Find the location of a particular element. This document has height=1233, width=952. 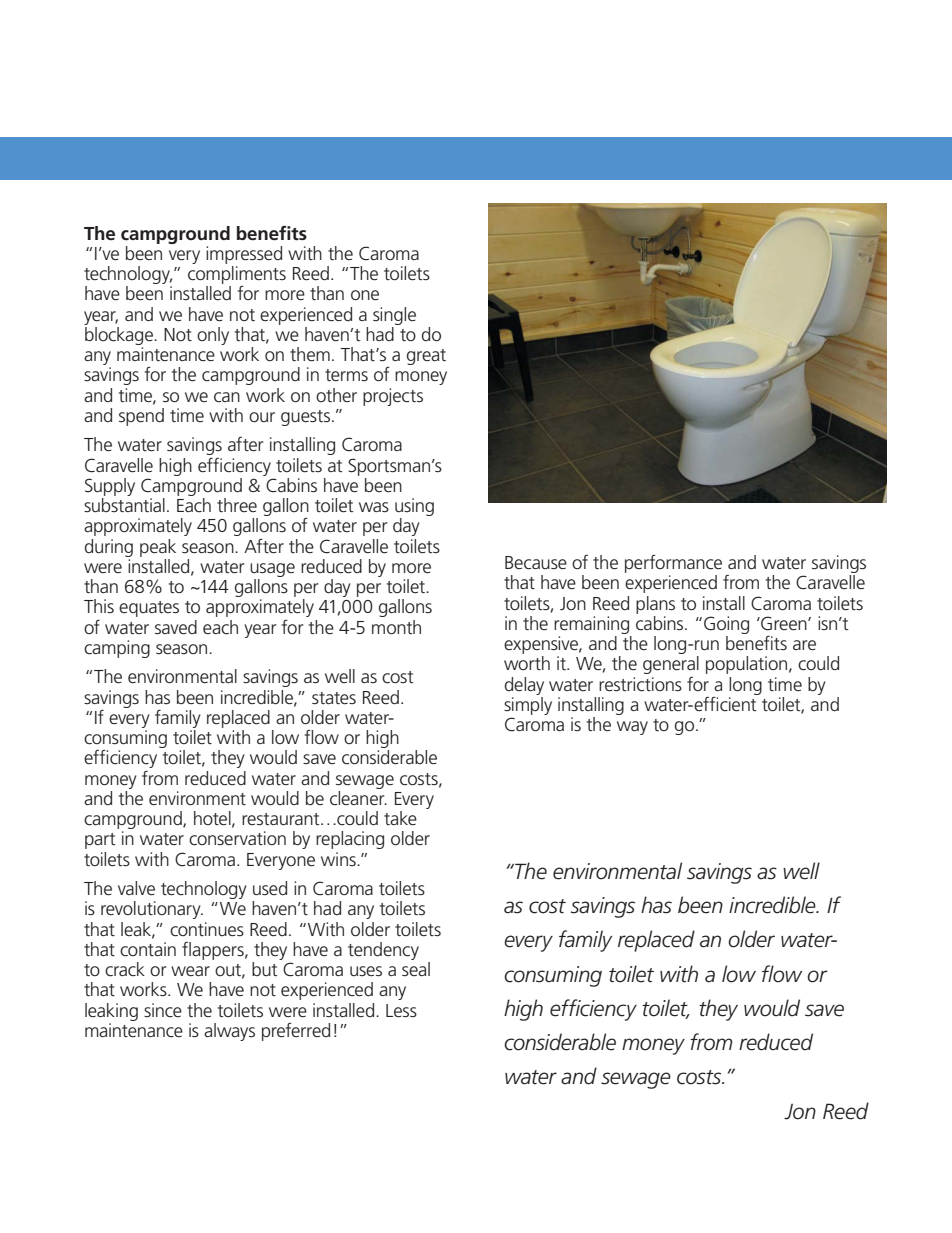

since is located at coordinates (163, 1010).
